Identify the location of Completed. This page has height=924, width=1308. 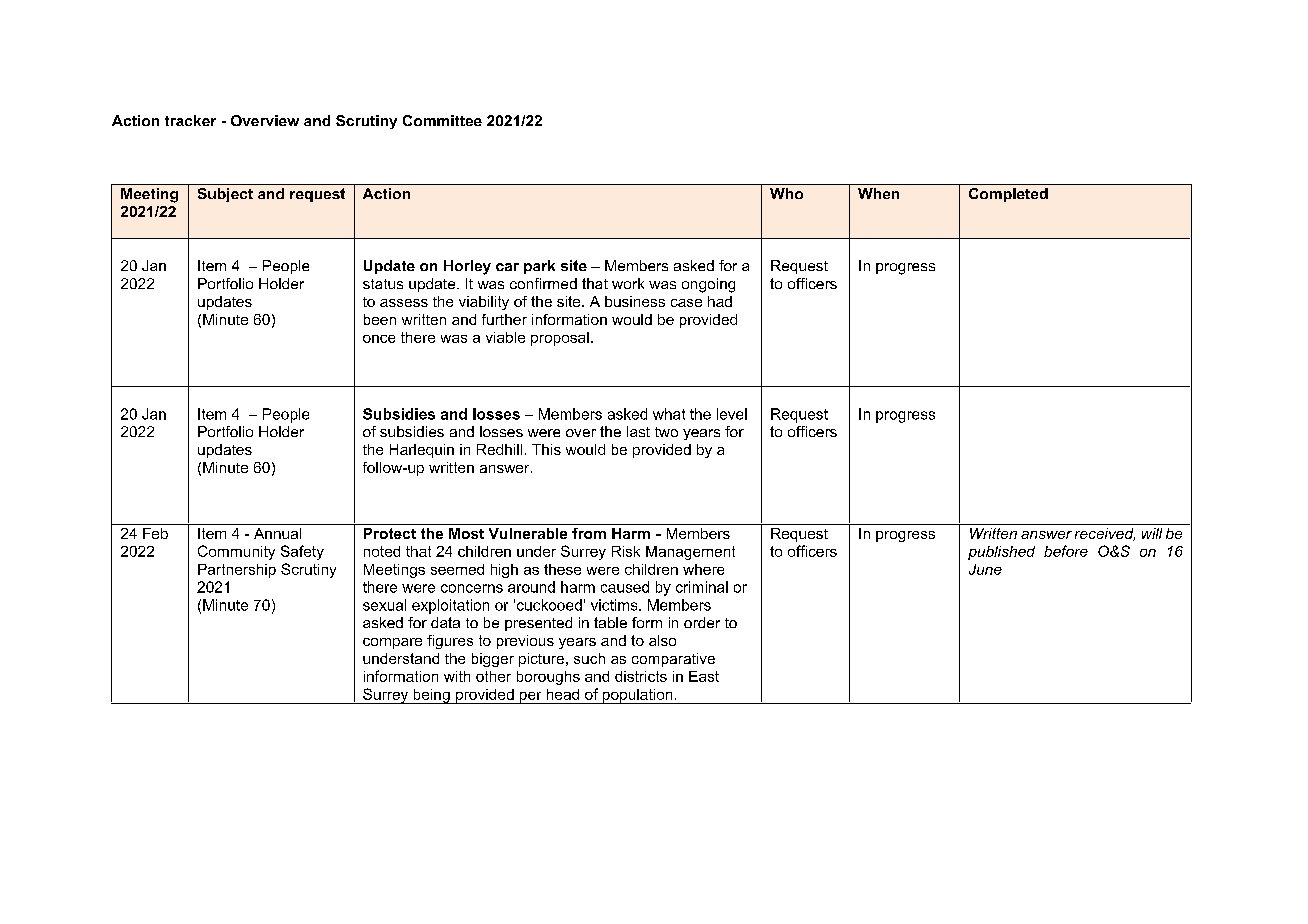
(1008, 195).
